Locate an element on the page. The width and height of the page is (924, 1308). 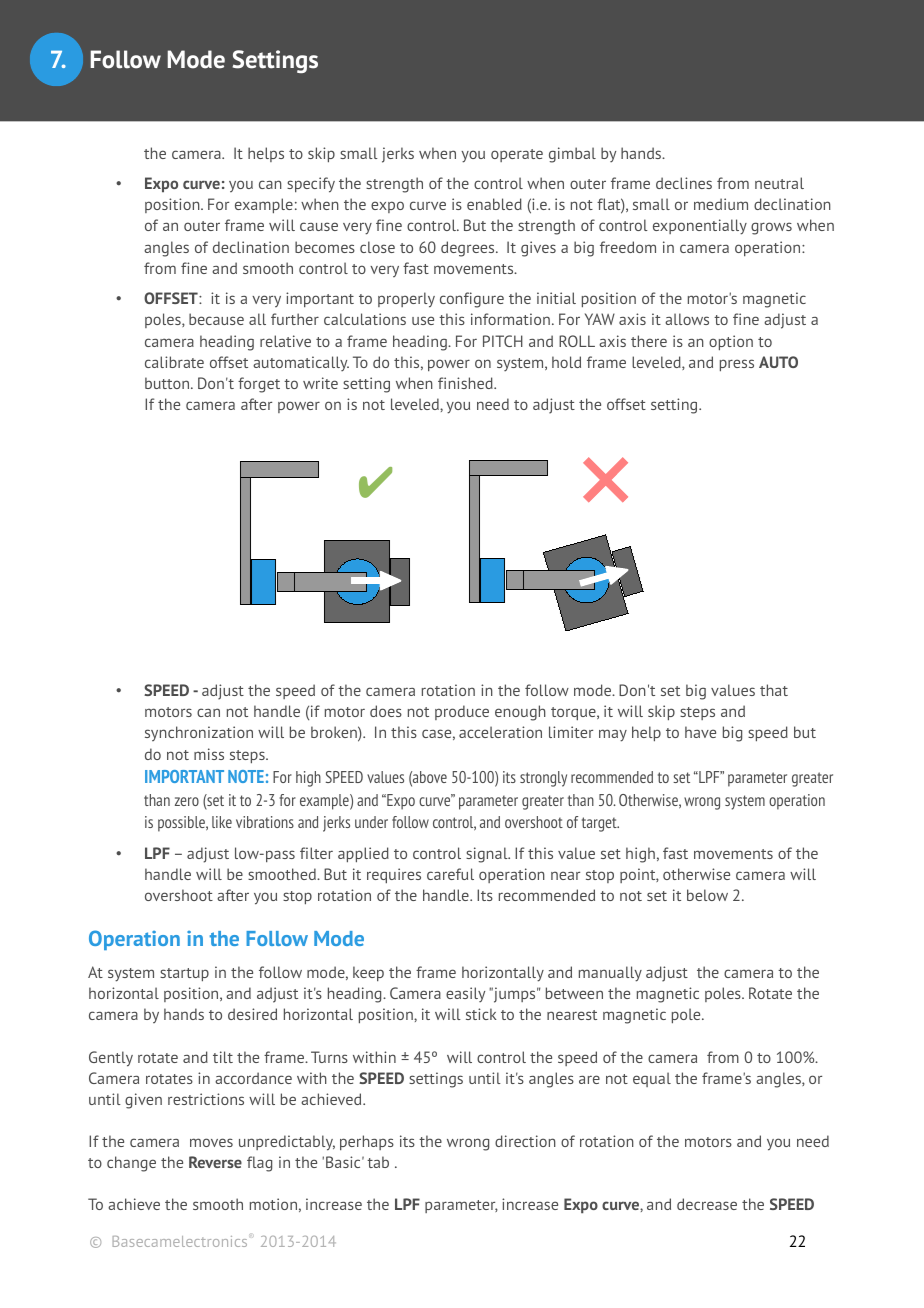
finished is located at coordinates (466, 383).
